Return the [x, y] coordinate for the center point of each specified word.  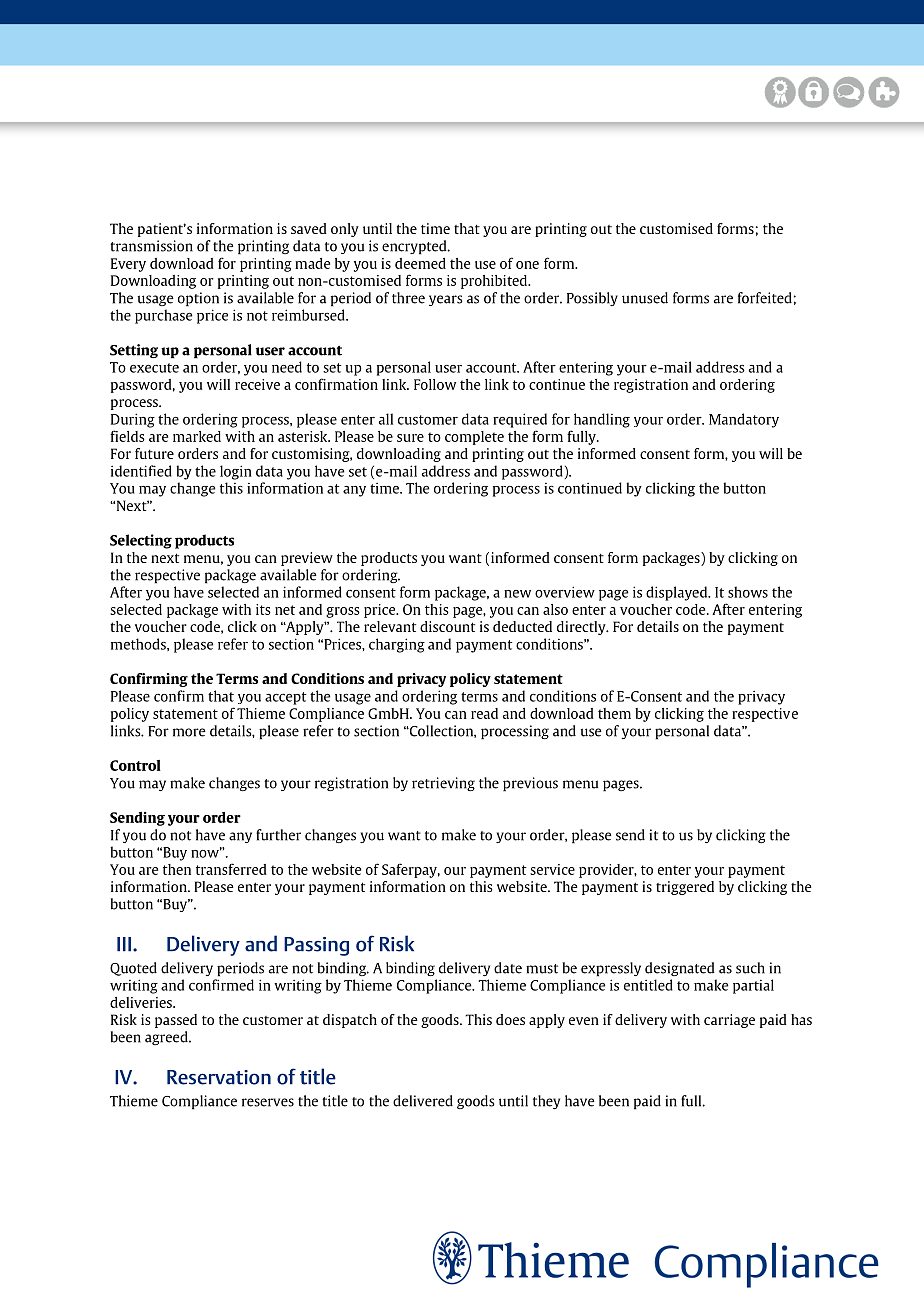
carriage [729, 1021]
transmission [151, 246]
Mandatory [744, 420]
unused [645, 298]
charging [397, 645]
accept [285, 698]
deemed [420, 263]
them [614, 713]
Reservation [219, 1077]
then [177, 869]
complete [474, 438]
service [552, 869]
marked [197, 436]
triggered [685, 888]
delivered [423, 1101]
